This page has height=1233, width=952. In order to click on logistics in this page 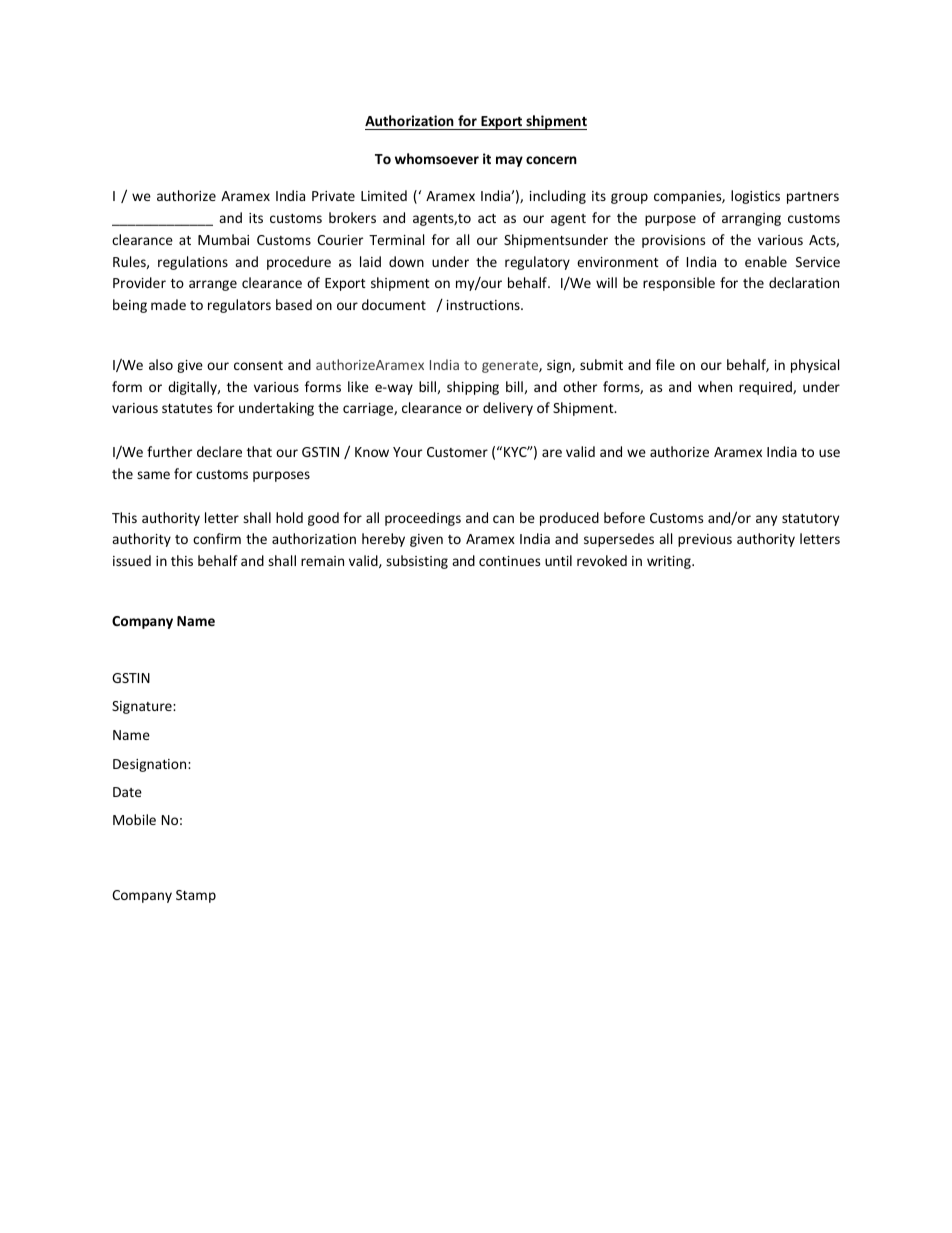, I will do `click(755, 197)`.
